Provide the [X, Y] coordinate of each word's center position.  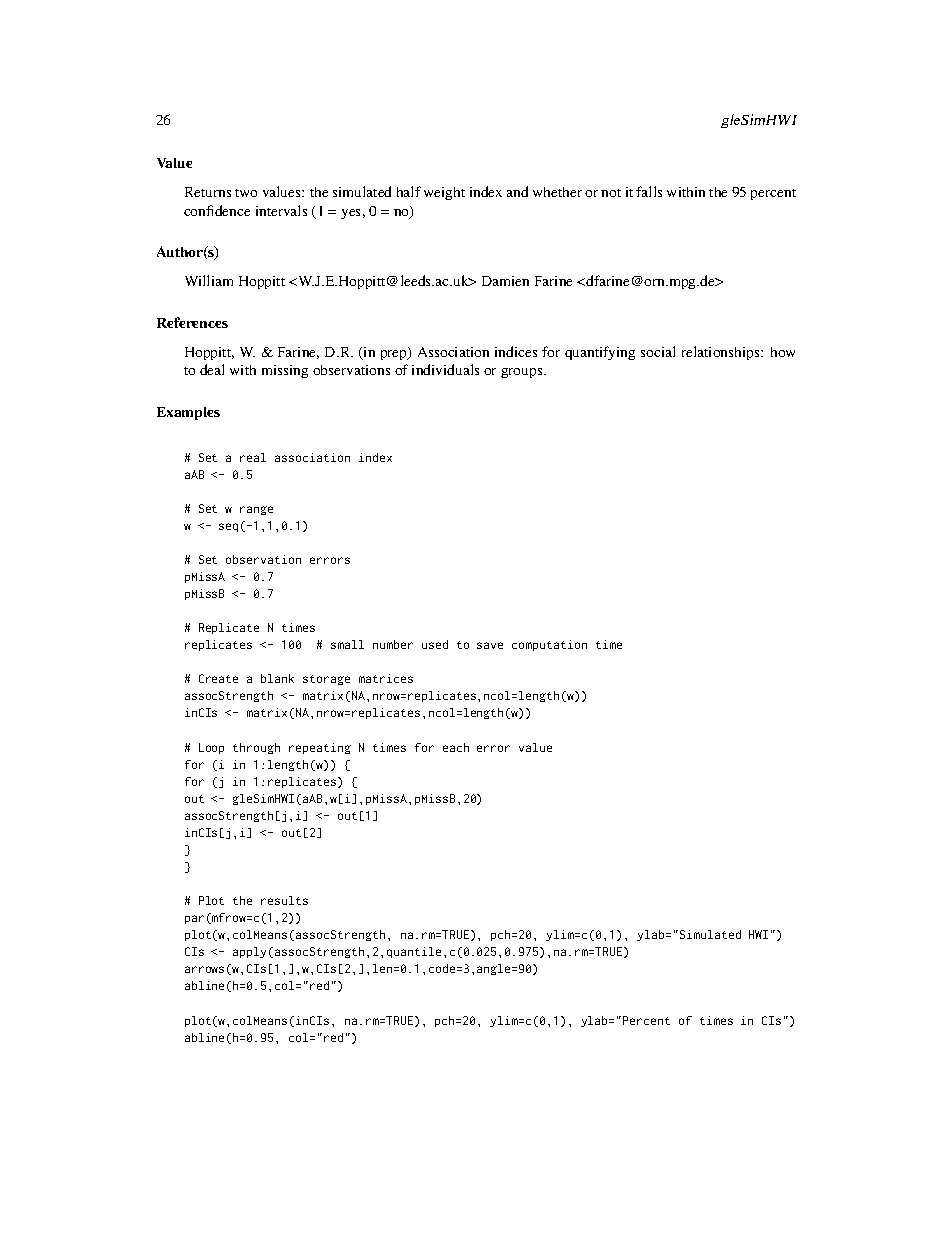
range [256, 510]
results [284, 900]
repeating [320, 748]
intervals [281, 210]
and [517, 191]
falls [649, 191]
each [456, 747]
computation [549, 645]
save [490, 645]
